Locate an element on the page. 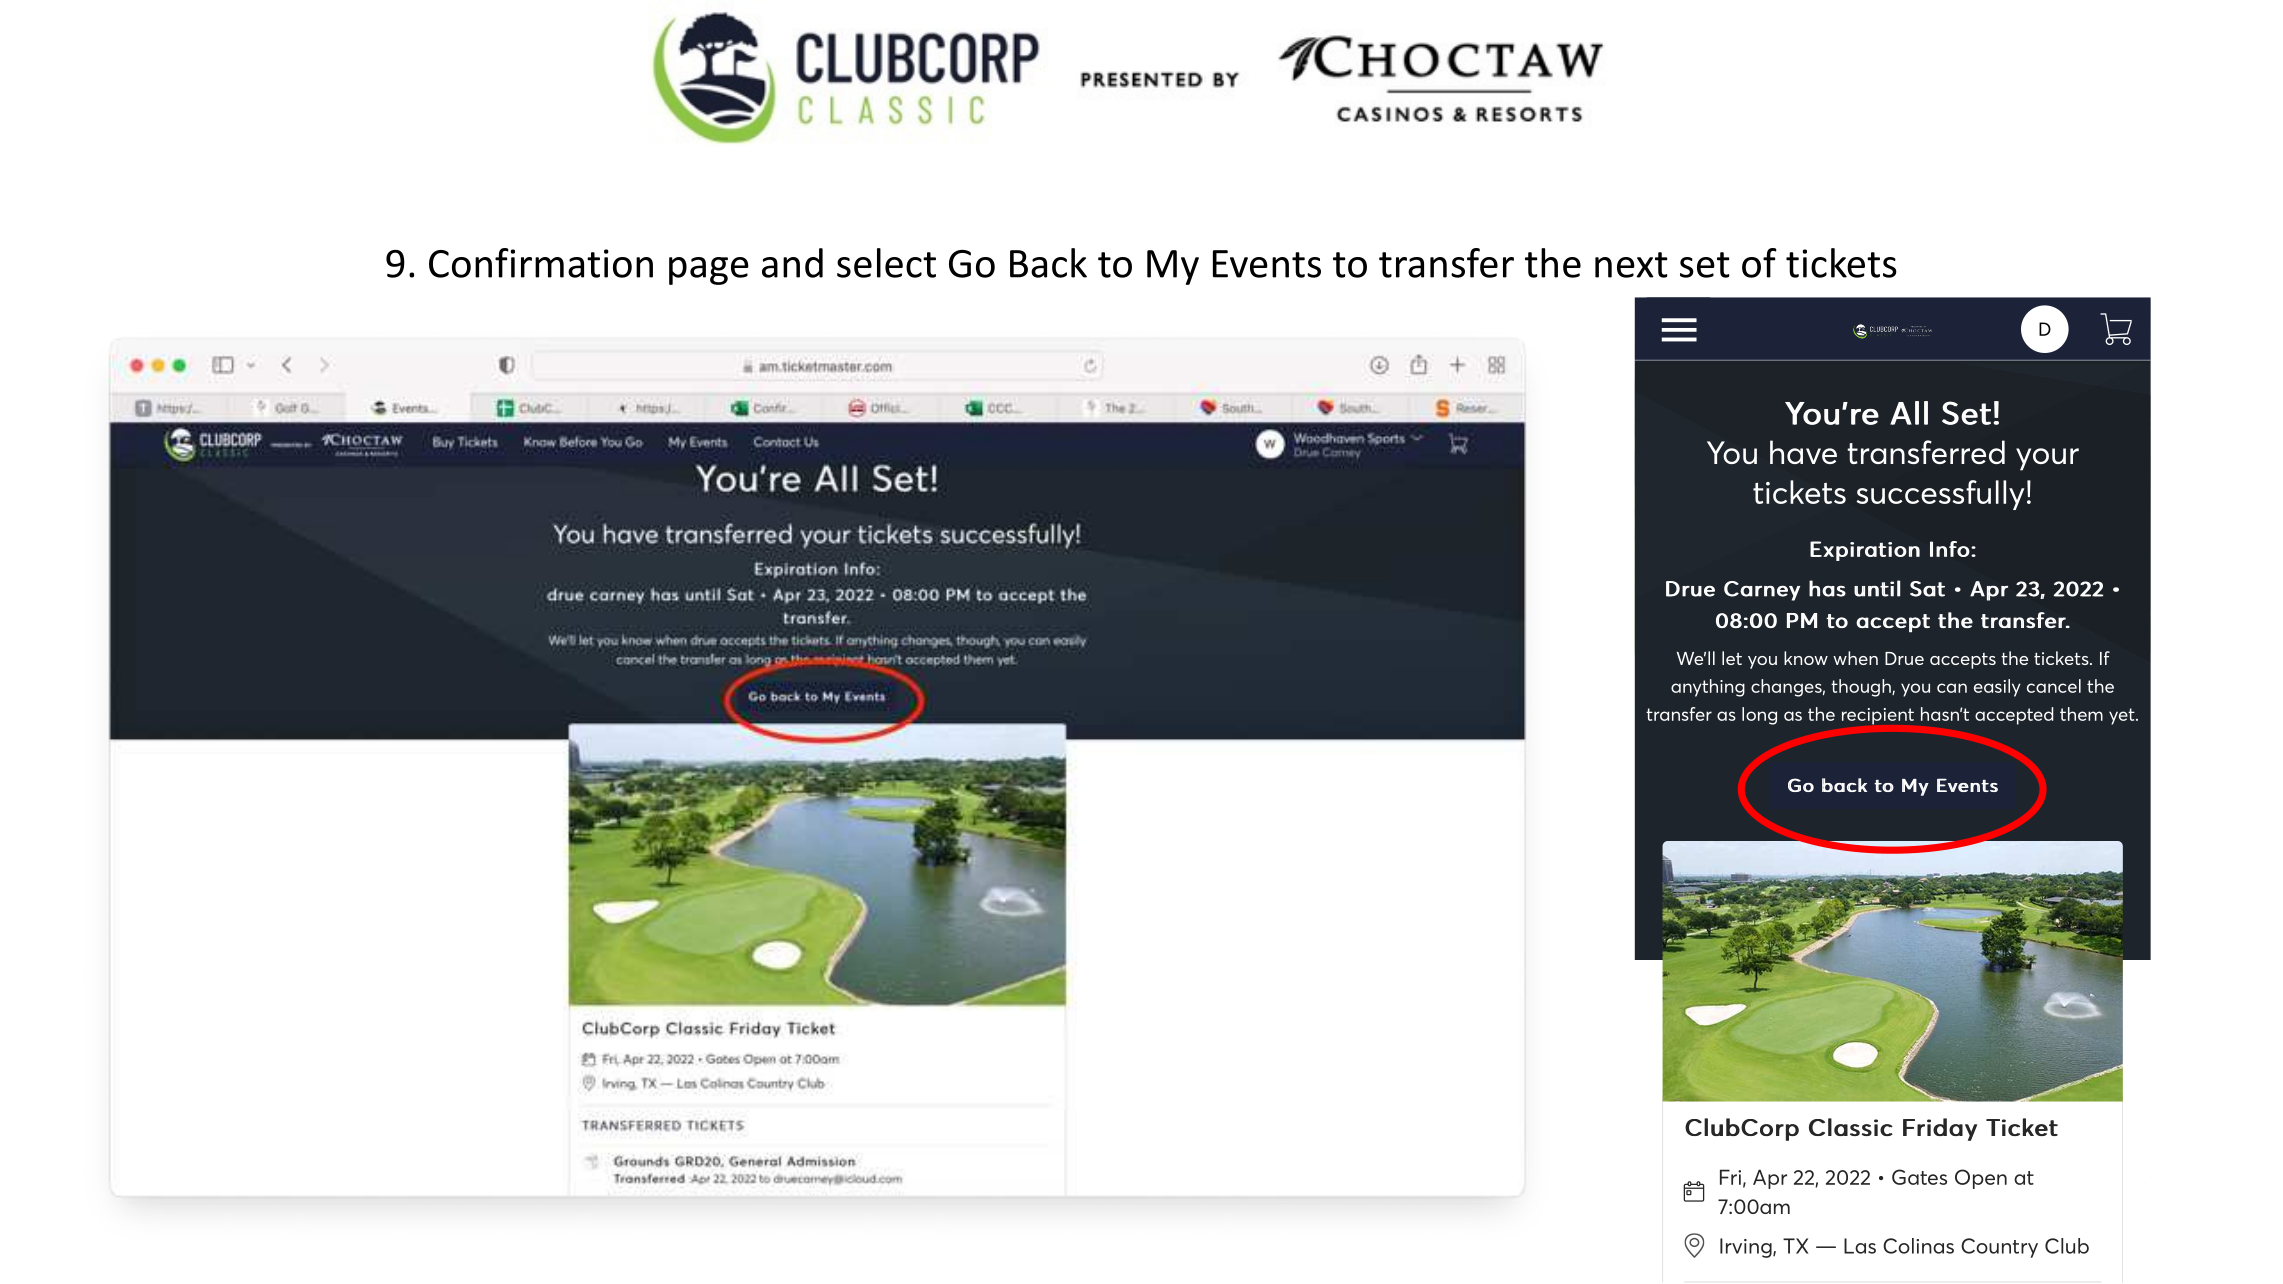 The image size is (2283, 1284). page is located at coordinates (709, 271).
